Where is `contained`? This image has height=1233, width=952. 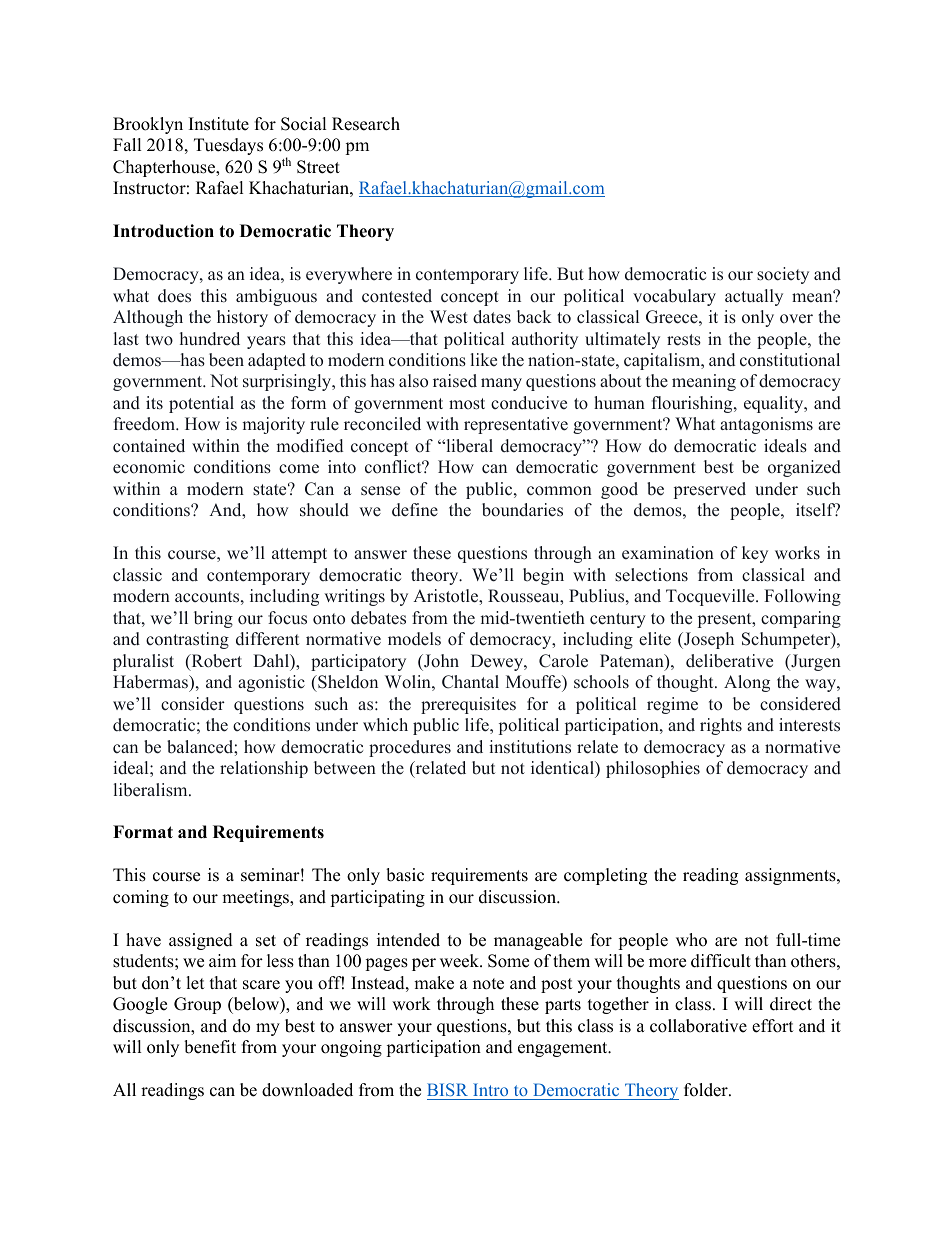 contained is located at coordinates (149, 446).
